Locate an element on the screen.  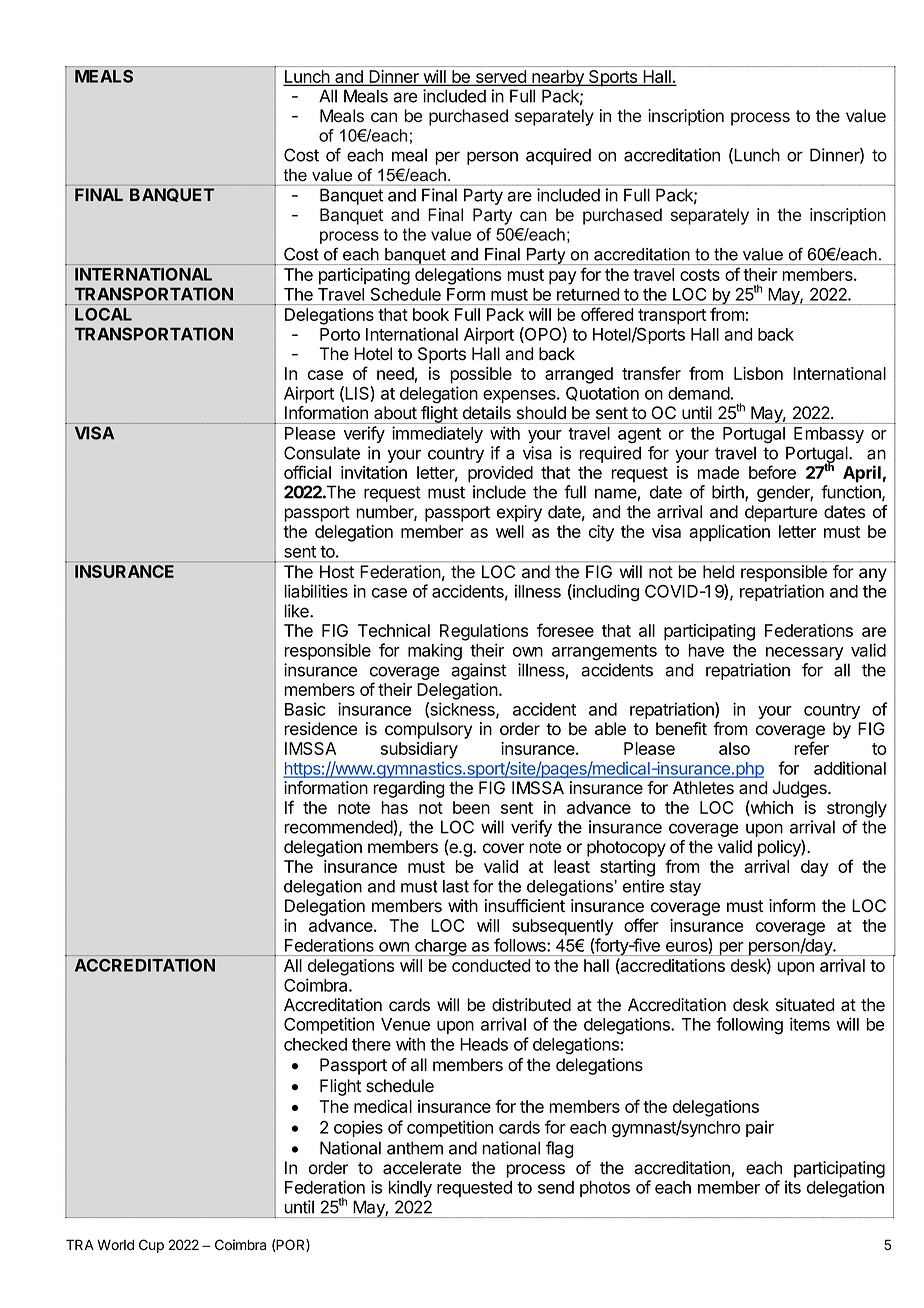
LOCAL is located at coordinates (103, 314).
